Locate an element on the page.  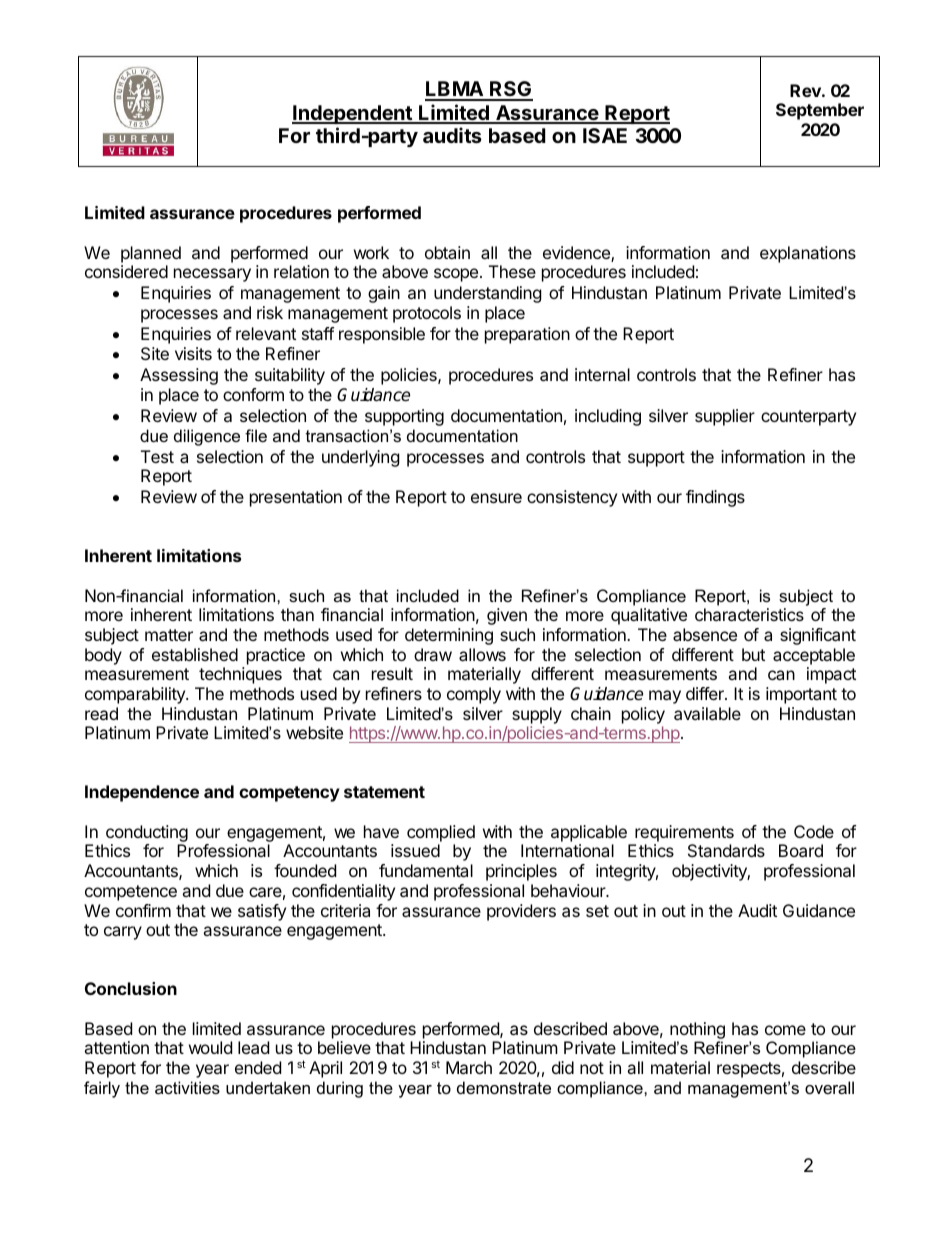
obtain is located at coordinates (447, 252).
